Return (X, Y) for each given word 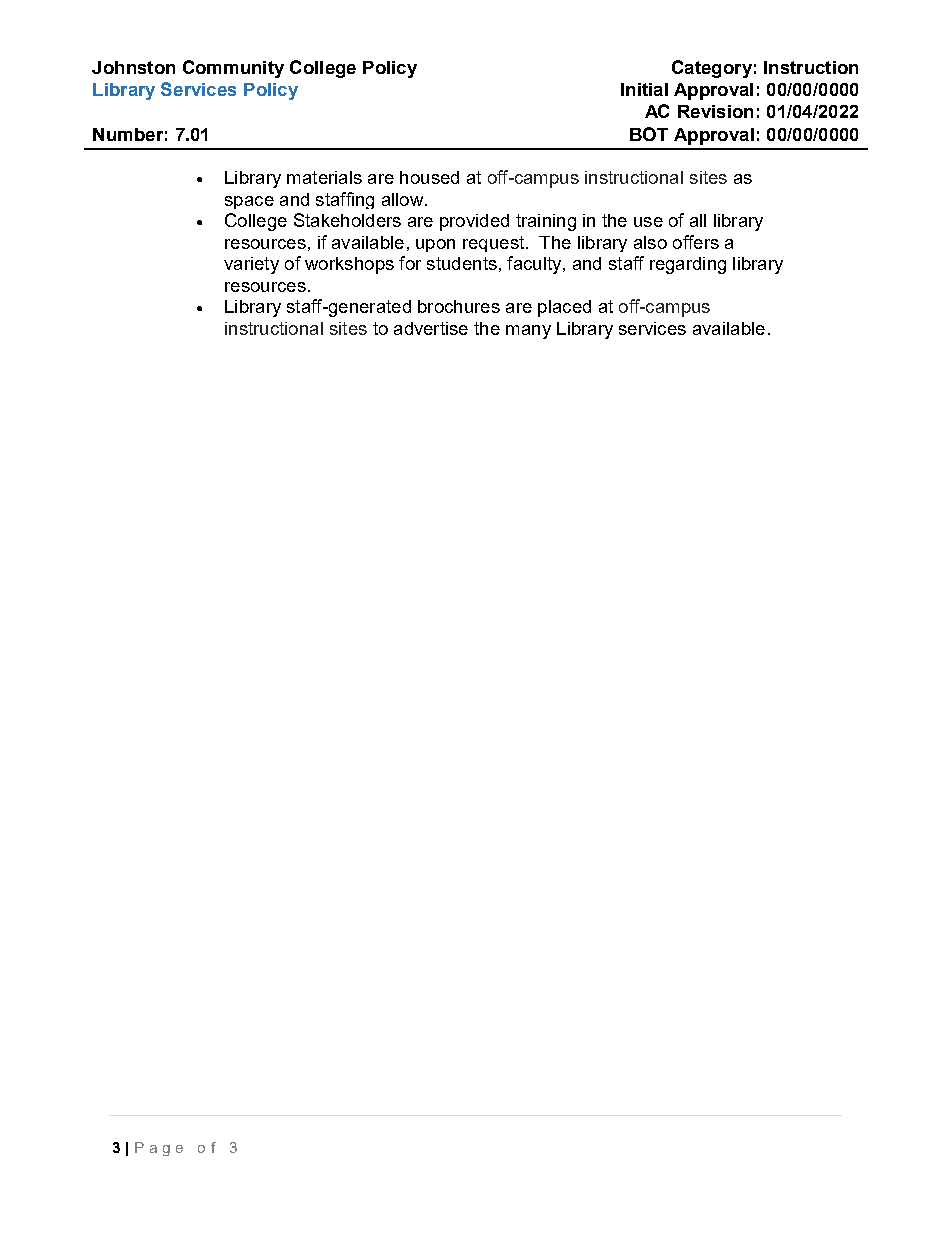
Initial (644, 89)
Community (233, 69)
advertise (431, 328)
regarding (688, 265)
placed (564, 308)
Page (159, 1149)
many (528, 332)
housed (429, 177)
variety (251, 265)
